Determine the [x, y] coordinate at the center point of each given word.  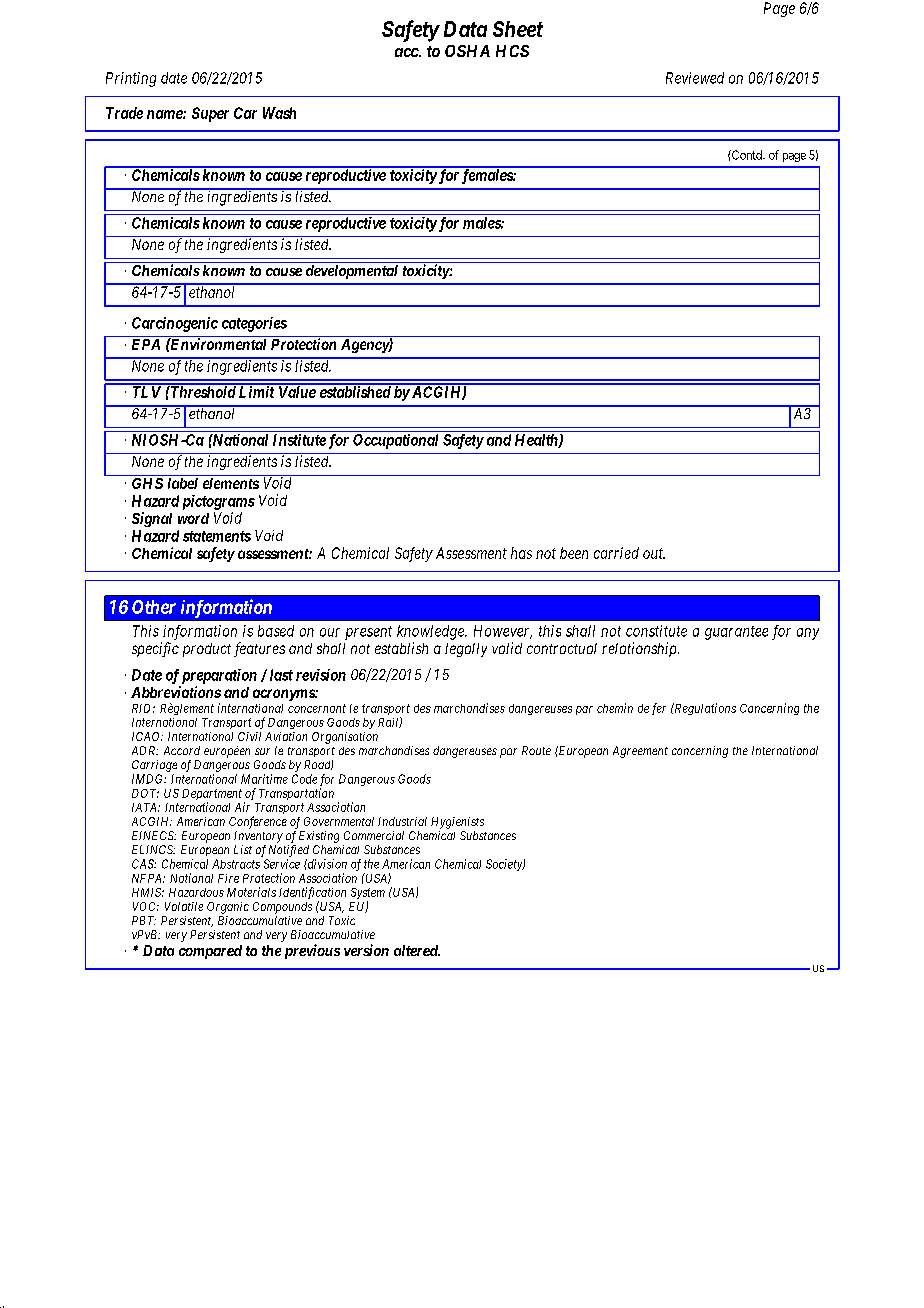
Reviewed [695, 78]
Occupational [395, 441]
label [183, 483]
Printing [131, 79]
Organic [228, 908]
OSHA [467, 51]
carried [616, 553]
